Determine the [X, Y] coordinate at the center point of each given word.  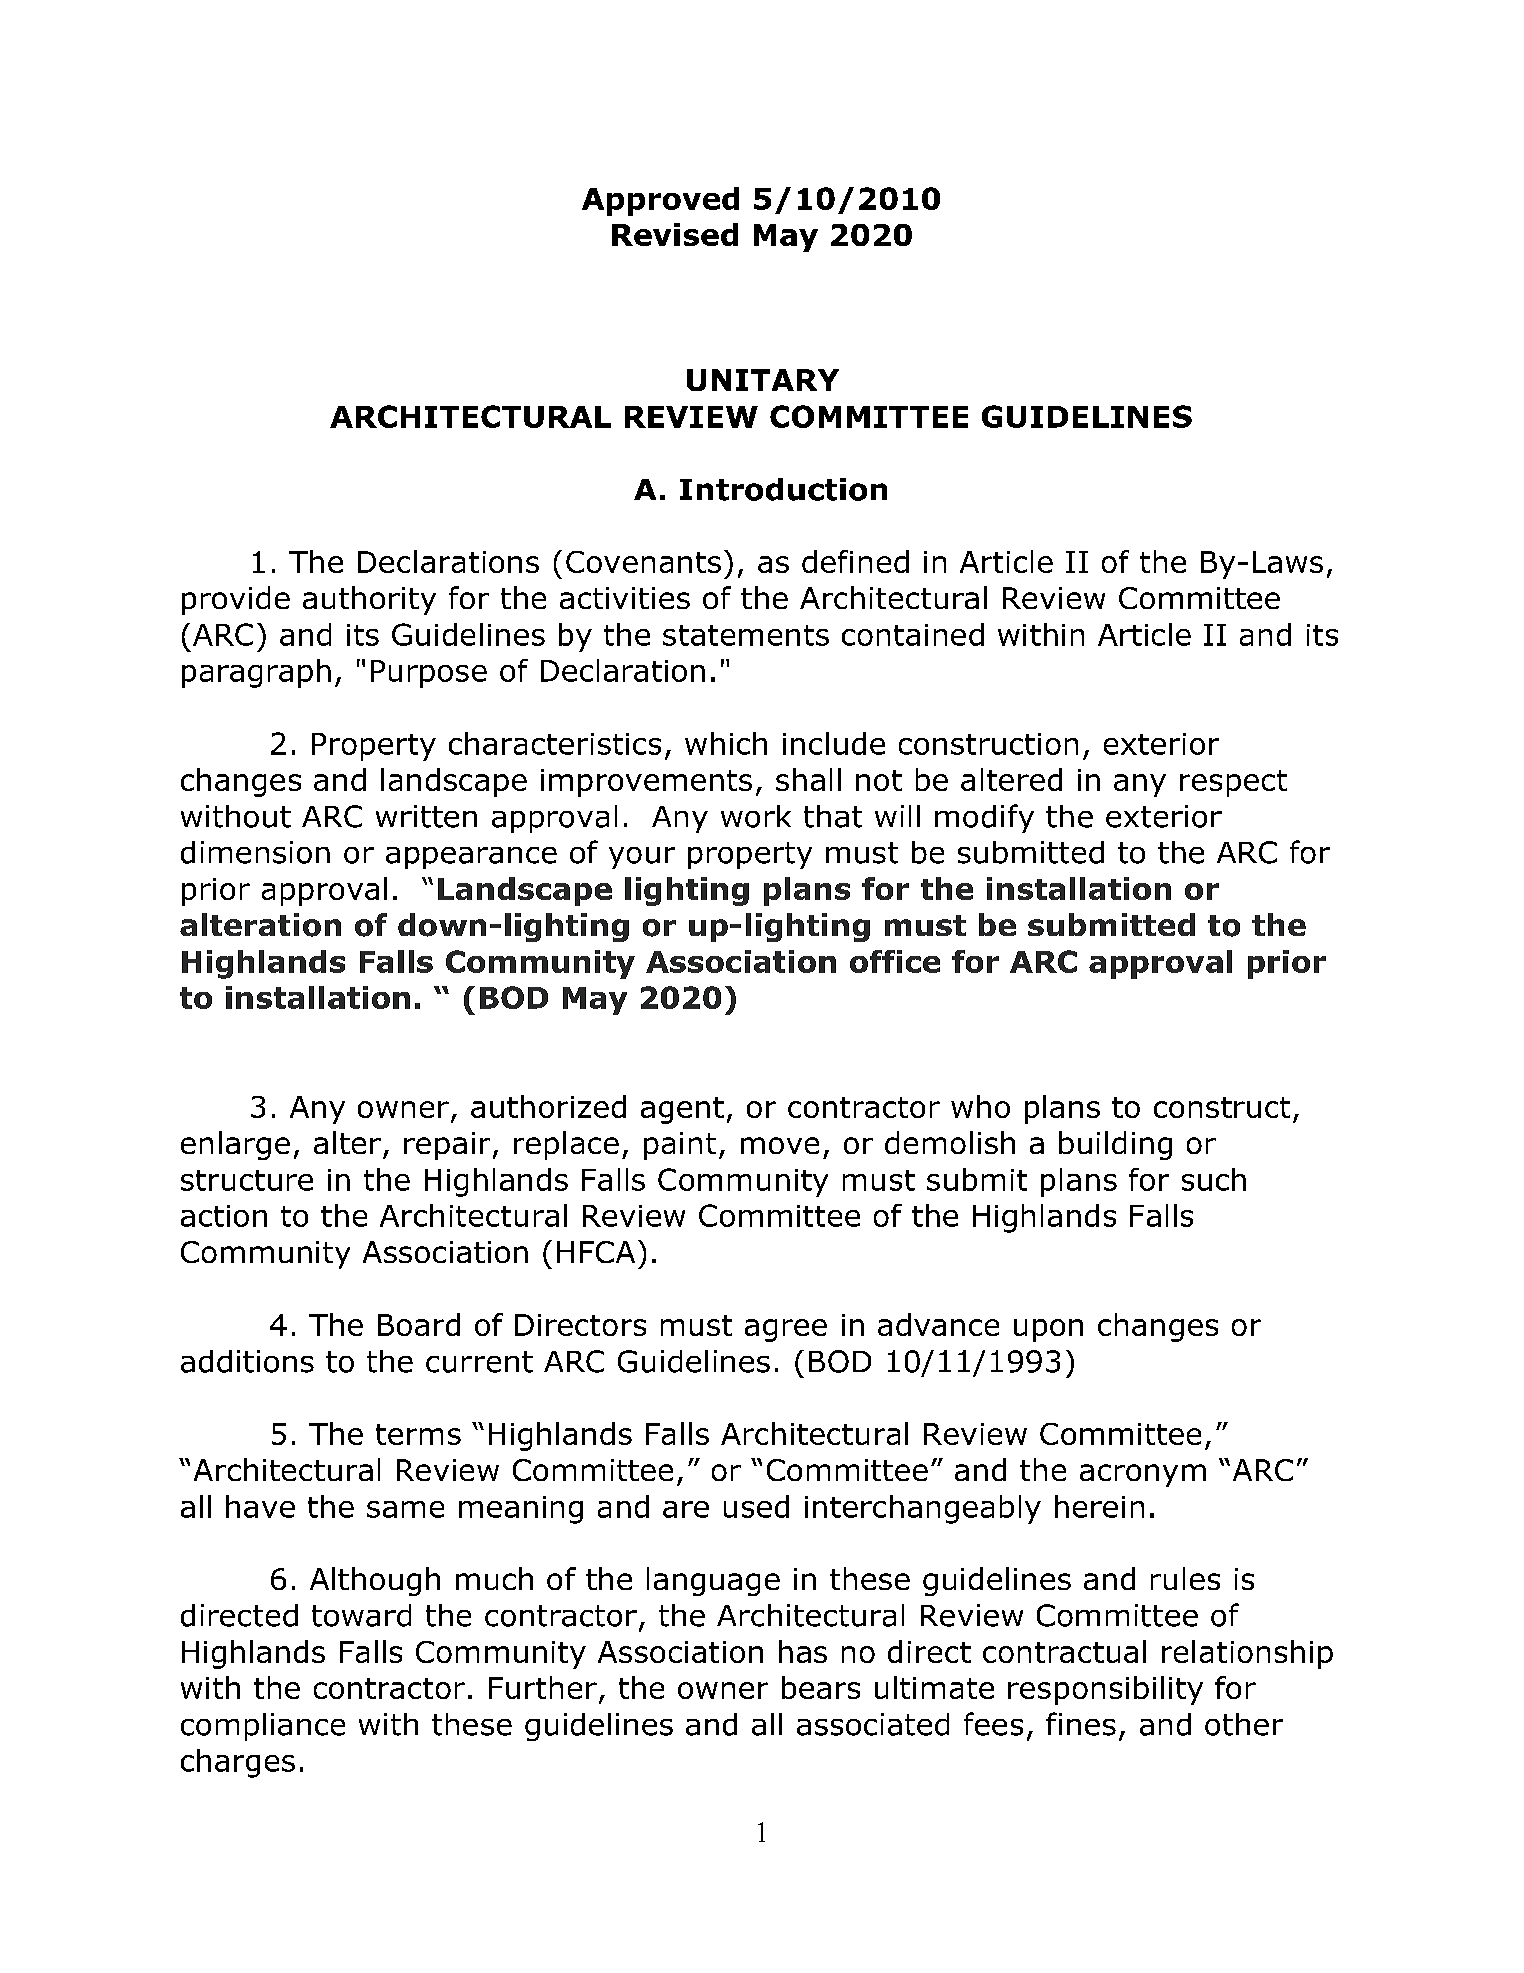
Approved [660, 201]
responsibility [1105, 1690]
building [1115, 1145]
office [895, 961]
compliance [263, 1727]
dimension [255, 852]
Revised [675, 234]
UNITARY [763, 380]
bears [821, 1687]
